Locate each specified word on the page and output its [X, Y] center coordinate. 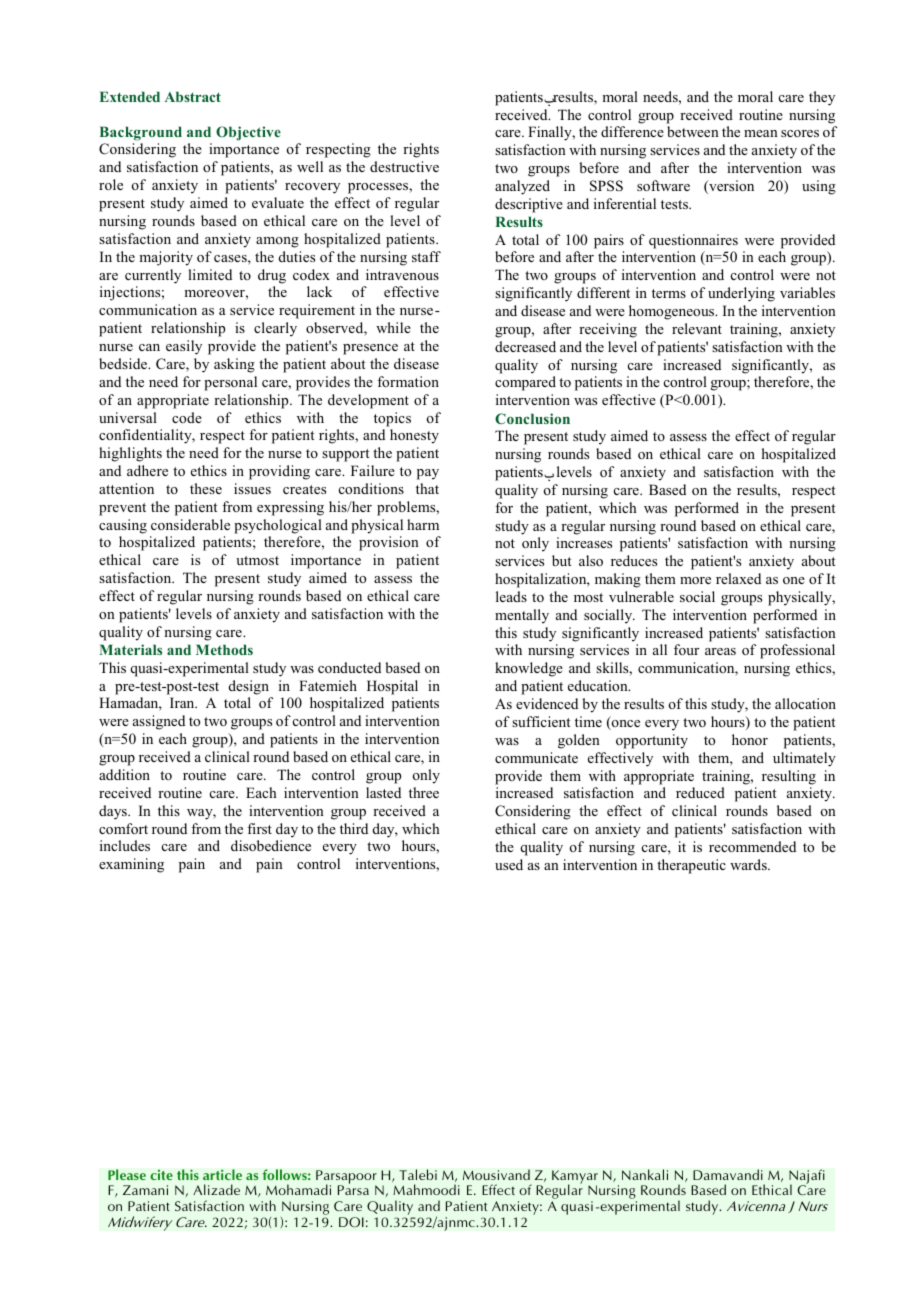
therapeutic [691, 866]
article [222, 1174]
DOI [351, 1222]
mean [761, 133]
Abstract [192, 96]
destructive [404, 166]
